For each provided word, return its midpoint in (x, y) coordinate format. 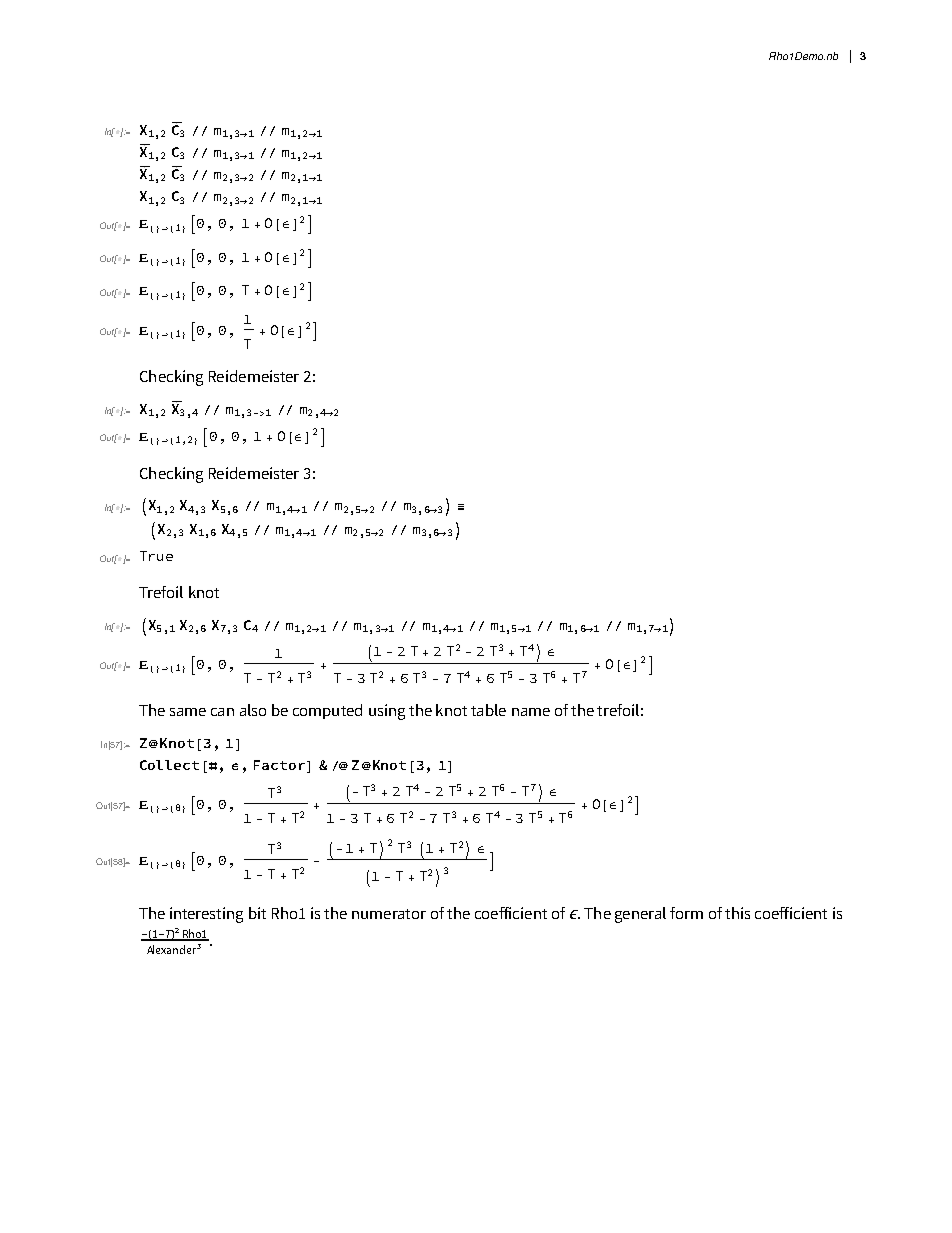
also (253, 710)
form (686, 913)
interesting (206, 915)
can (222, 712)
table (488, 710)
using (387, 712)
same (188, 712)
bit (257, 913)
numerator (389, 914)
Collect (169, 765)
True (156, 556)
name (531, 712)
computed (327, 711)
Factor (279, 765)
